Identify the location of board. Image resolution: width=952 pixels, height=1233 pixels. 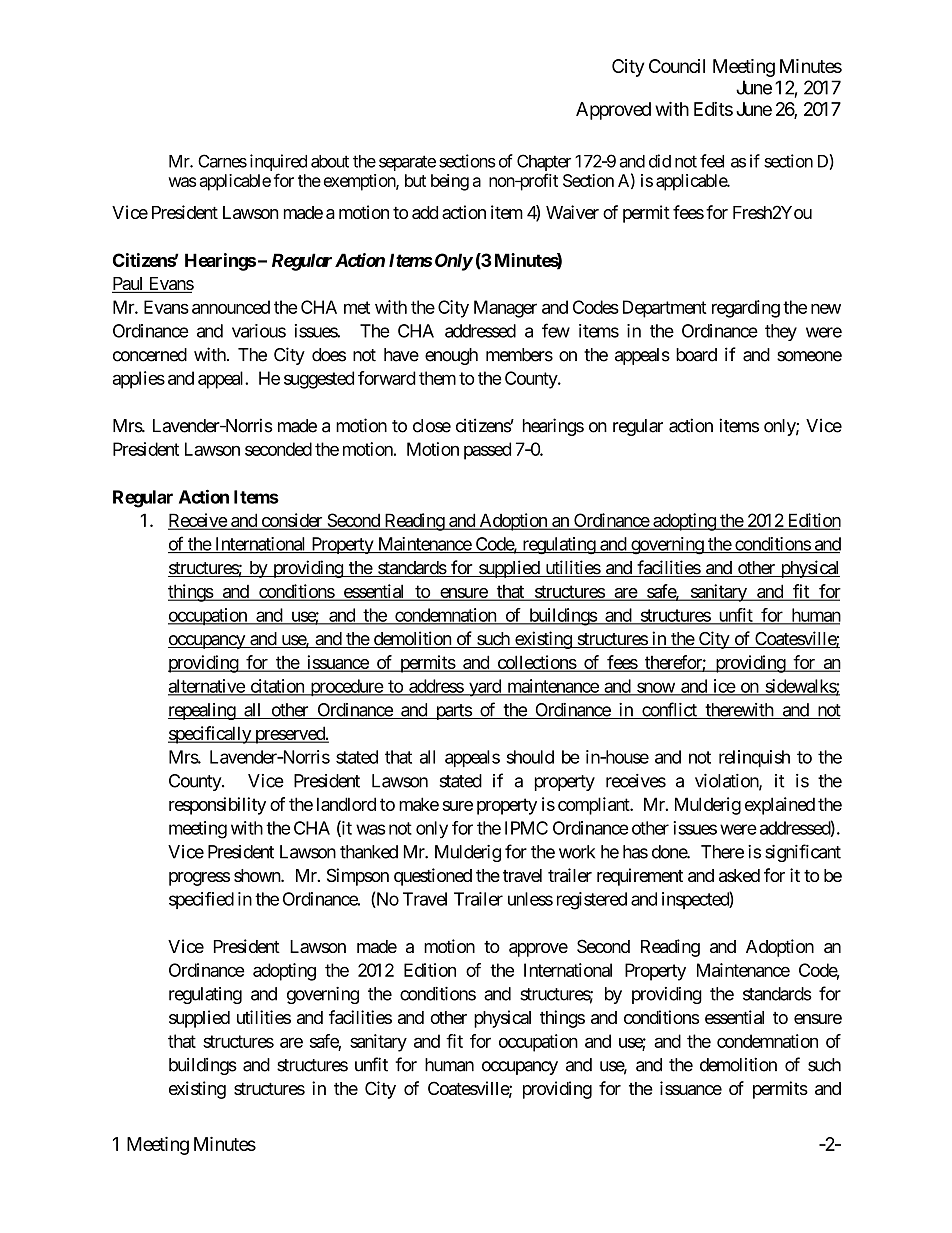
(696, 355).
